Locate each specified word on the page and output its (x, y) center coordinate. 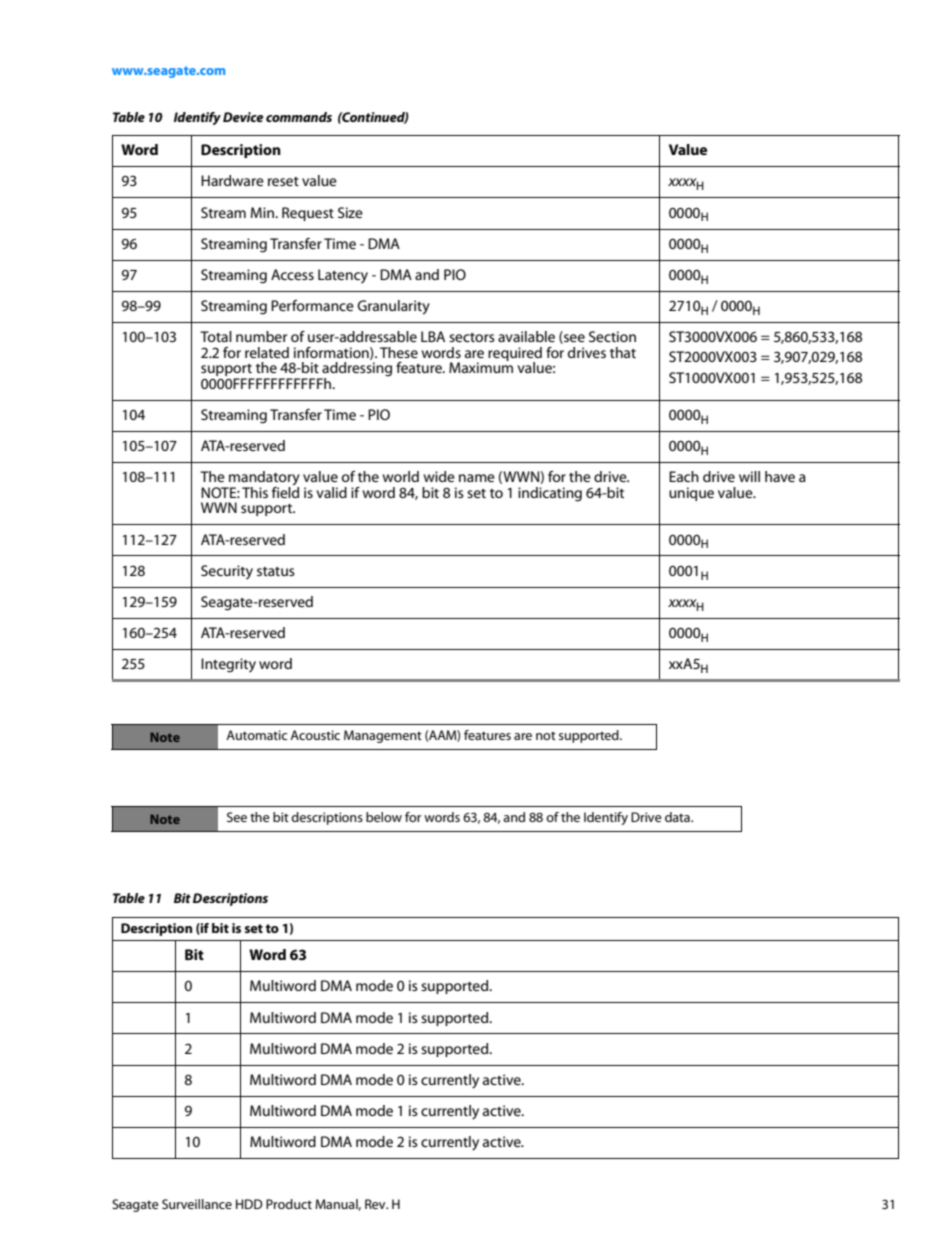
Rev (376, 1204)
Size (350, 212)
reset (283, 181)
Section (612, 336)
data (678, 817)
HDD (249, 1204)
